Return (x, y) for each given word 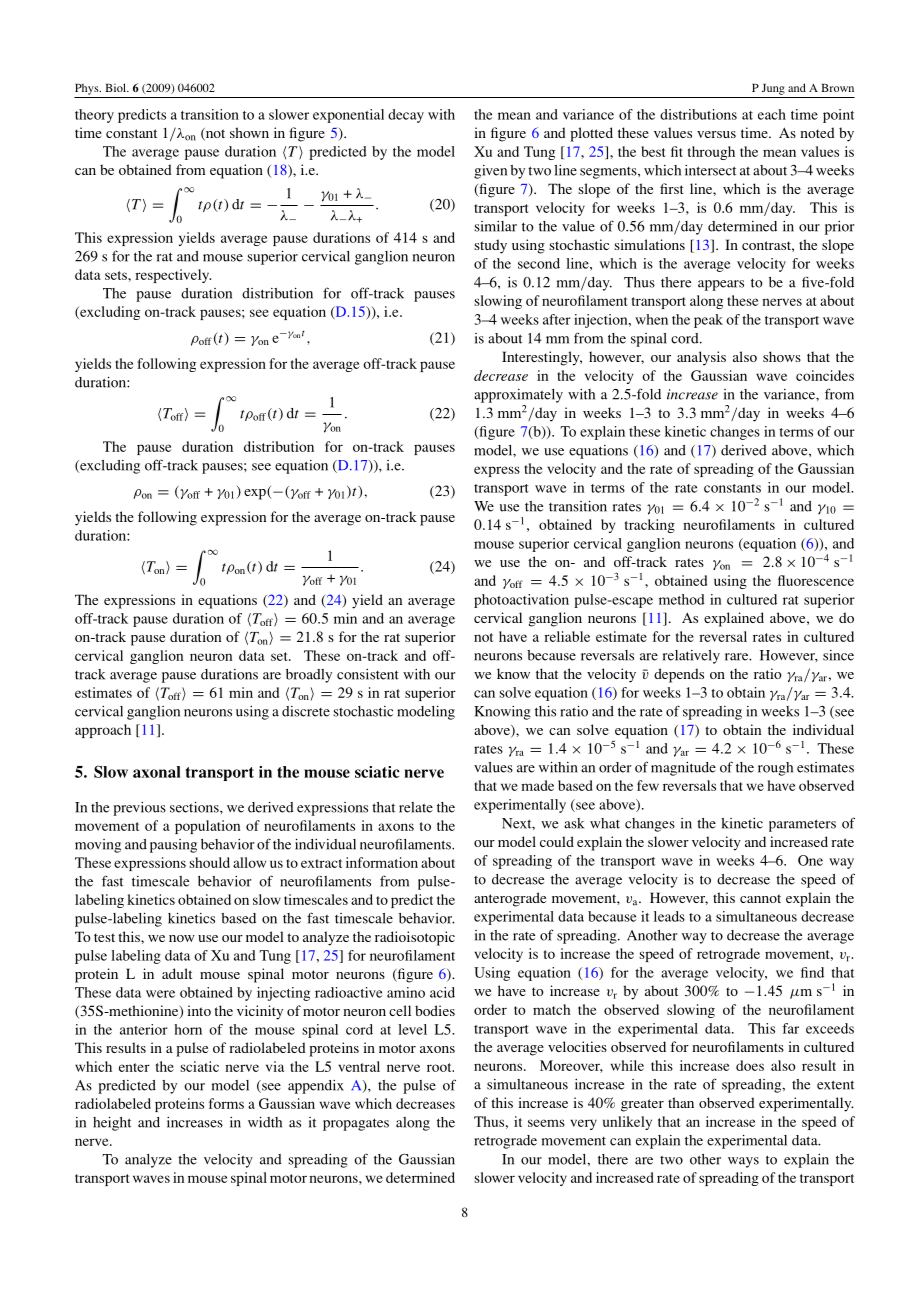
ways (743, 1162)
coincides (825, 375)
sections (195, 807)
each (772, 114)
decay (406, 116)
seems (546, 1123)
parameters (802, 825)
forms (226, 1103)
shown (249, 132)
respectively (173, 276)
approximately (518, 396)
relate (416, 807)
